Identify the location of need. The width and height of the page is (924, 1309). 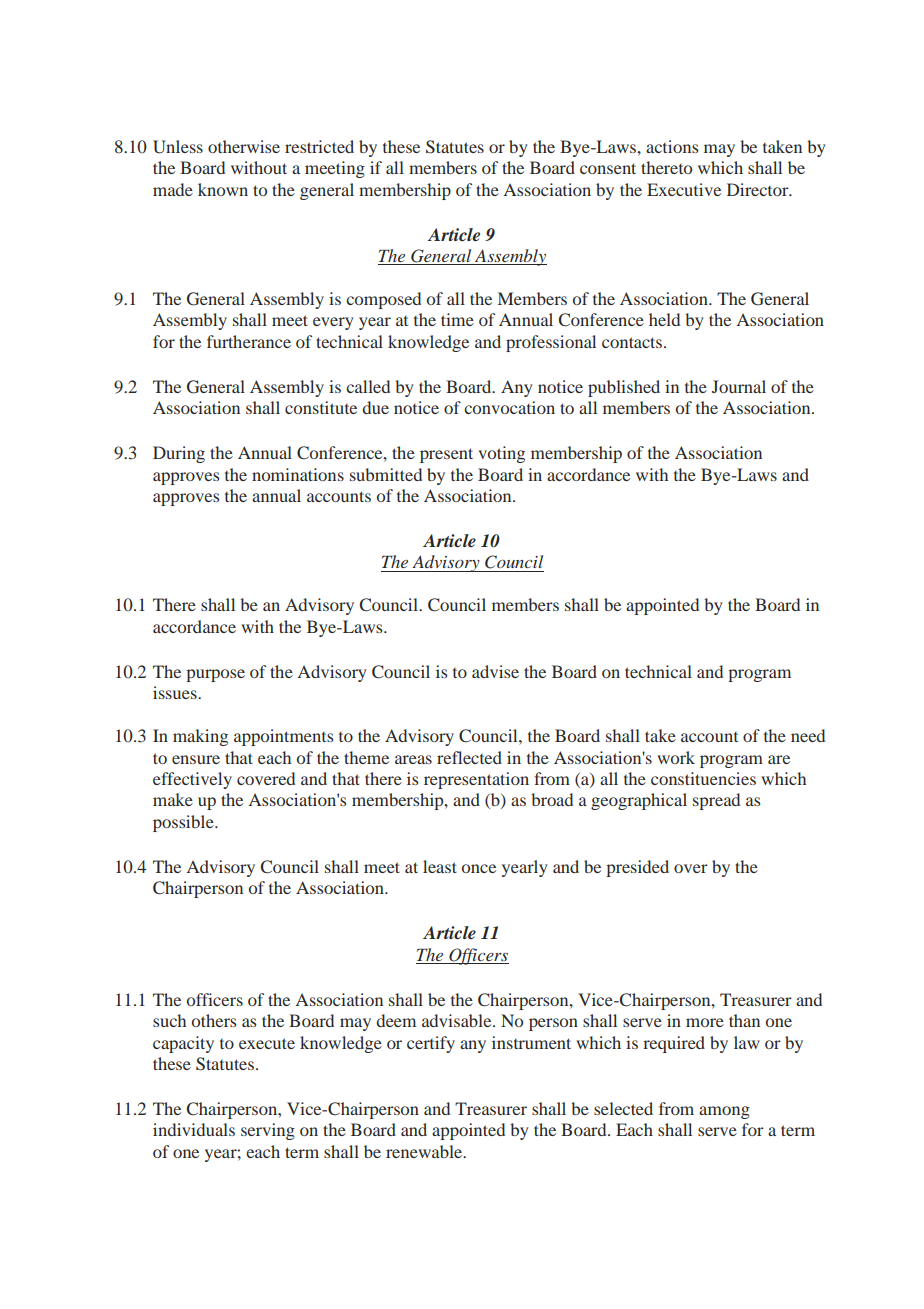
(808, 735).
